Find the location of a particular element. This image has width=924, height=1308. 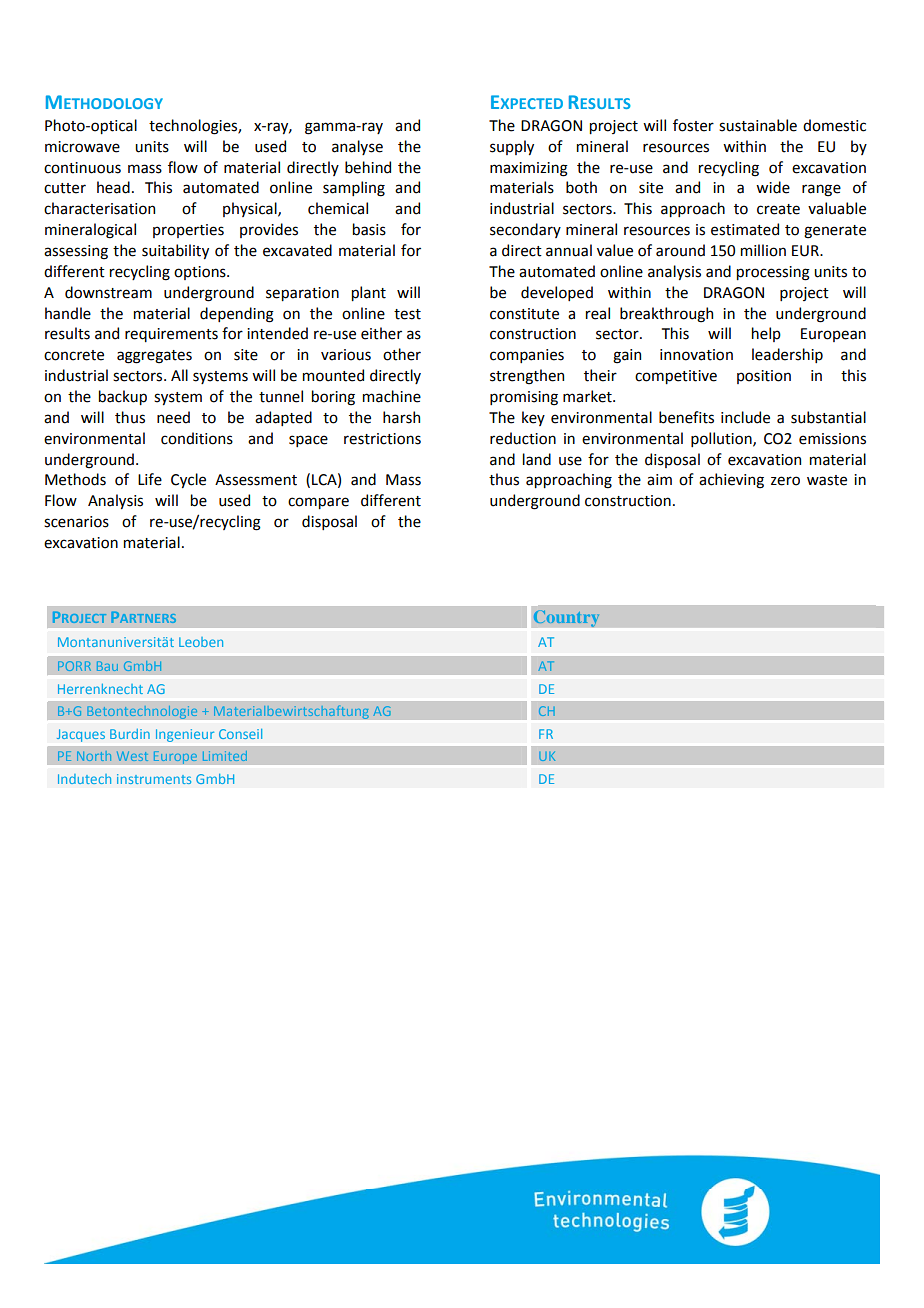

Conseil is located at coordinates (240, 734).
